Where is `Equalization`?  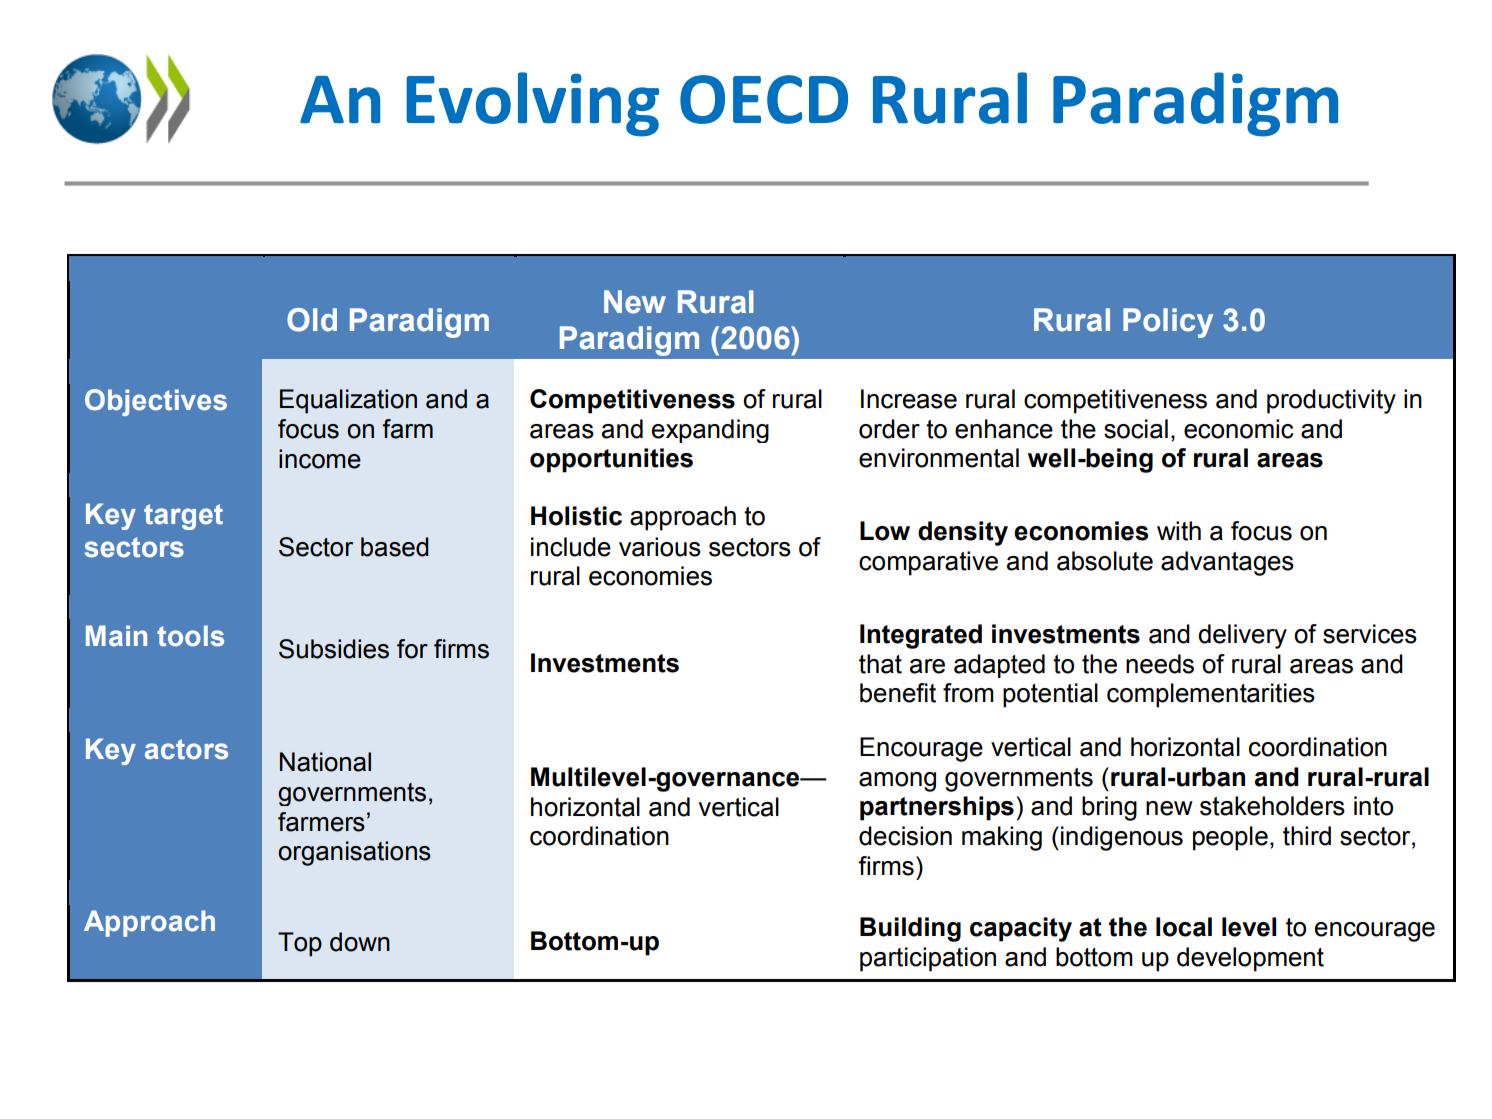
Equalization is located at coordinates (348, 401).
